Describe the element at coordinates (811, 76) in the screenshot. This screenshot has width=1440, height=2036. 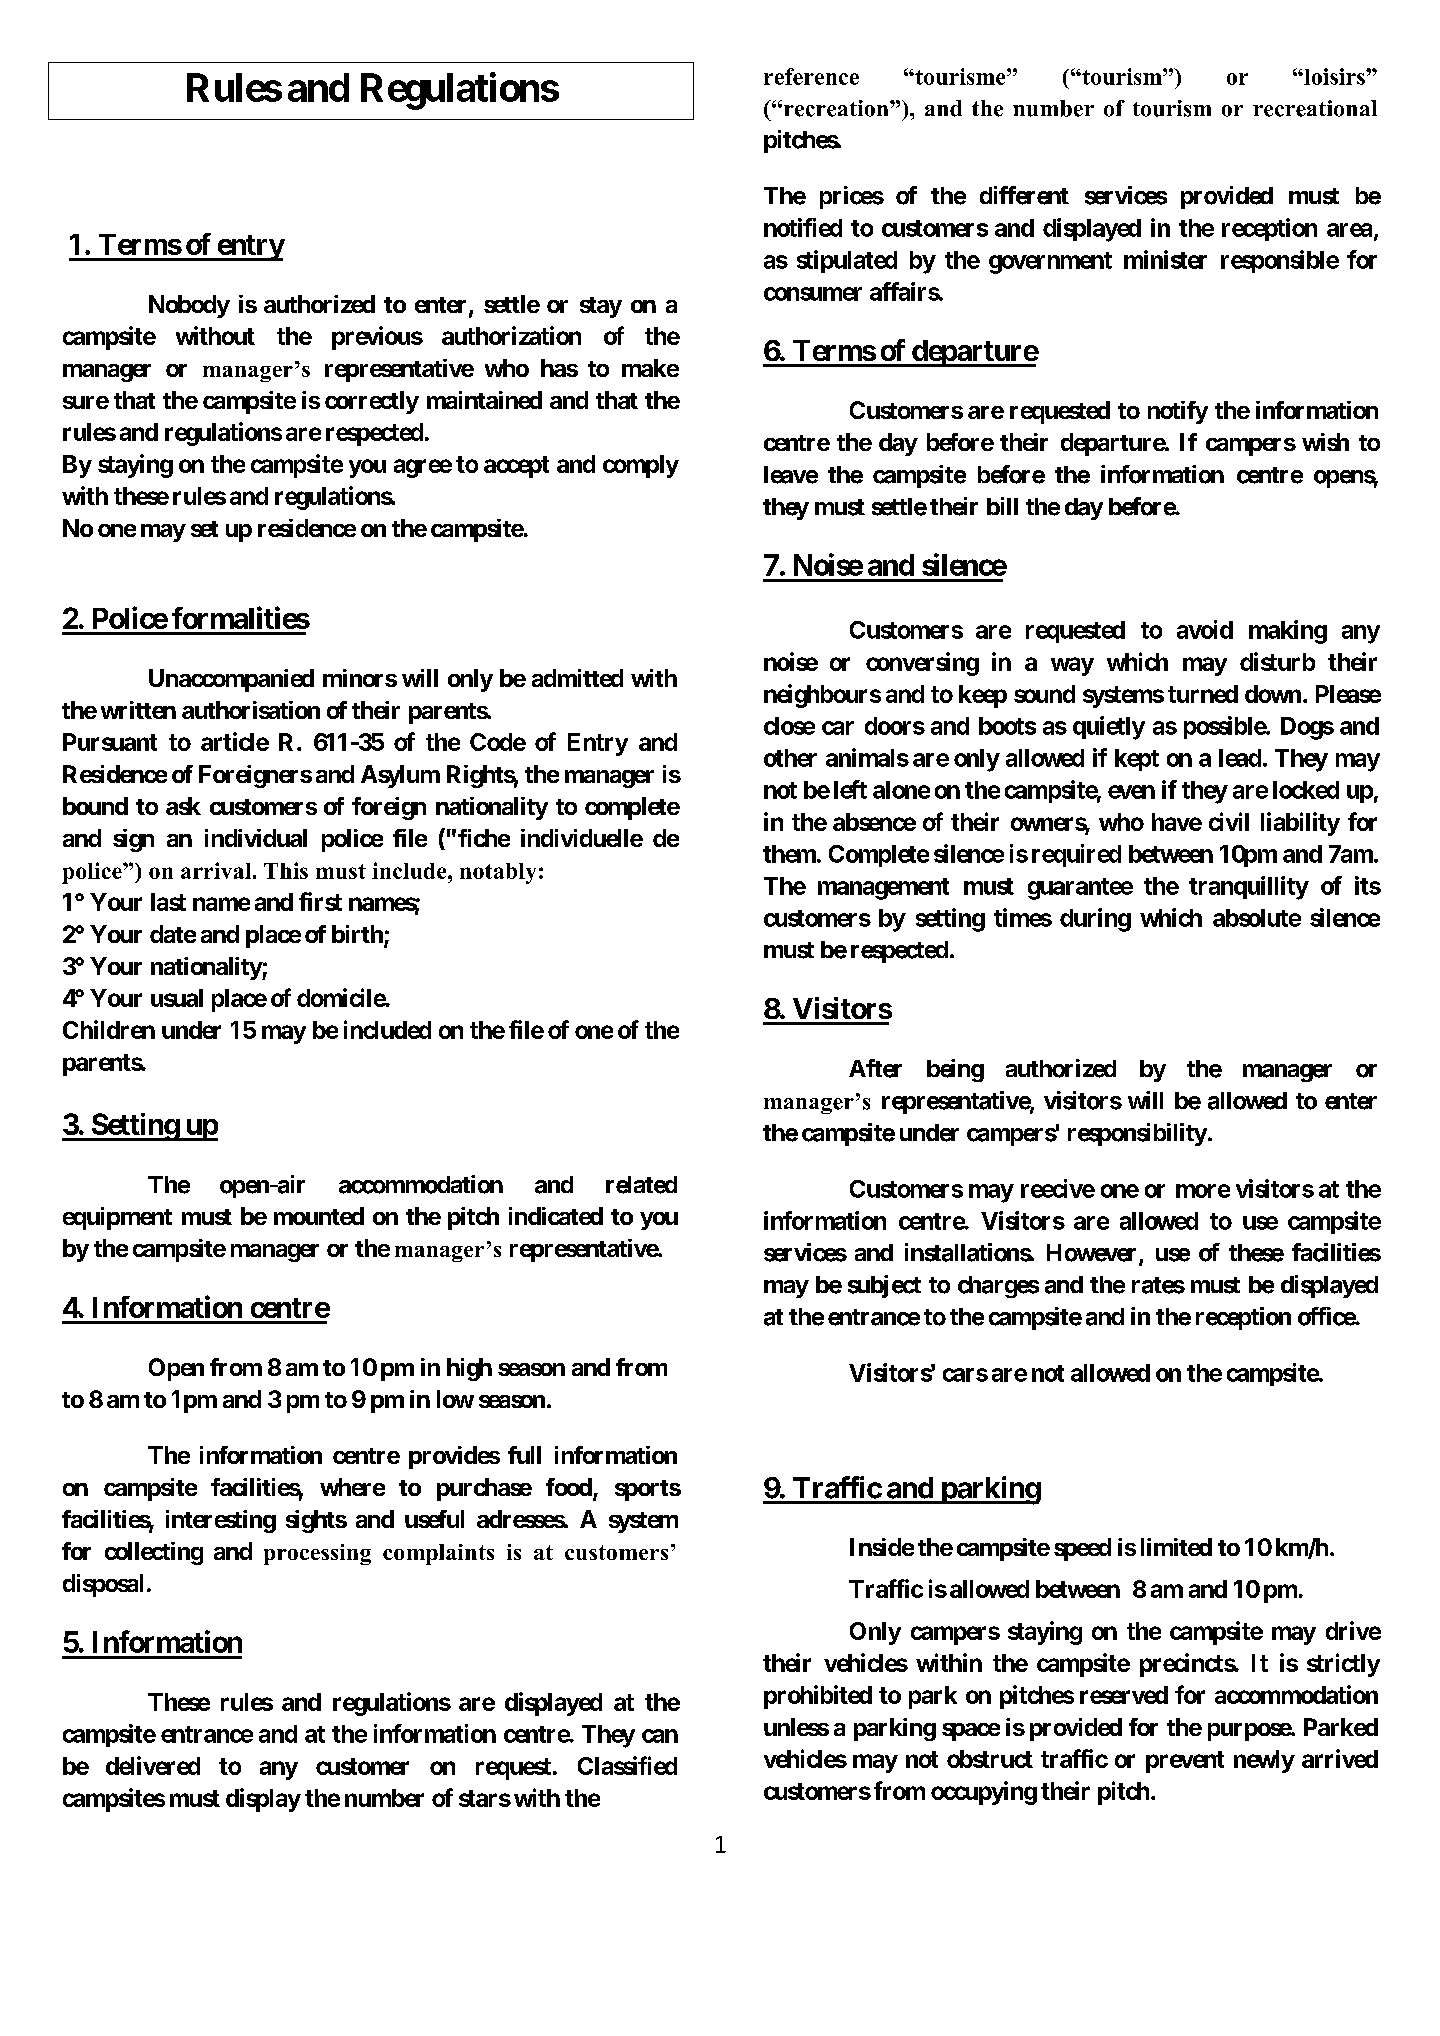
I see `reference` at that location.
